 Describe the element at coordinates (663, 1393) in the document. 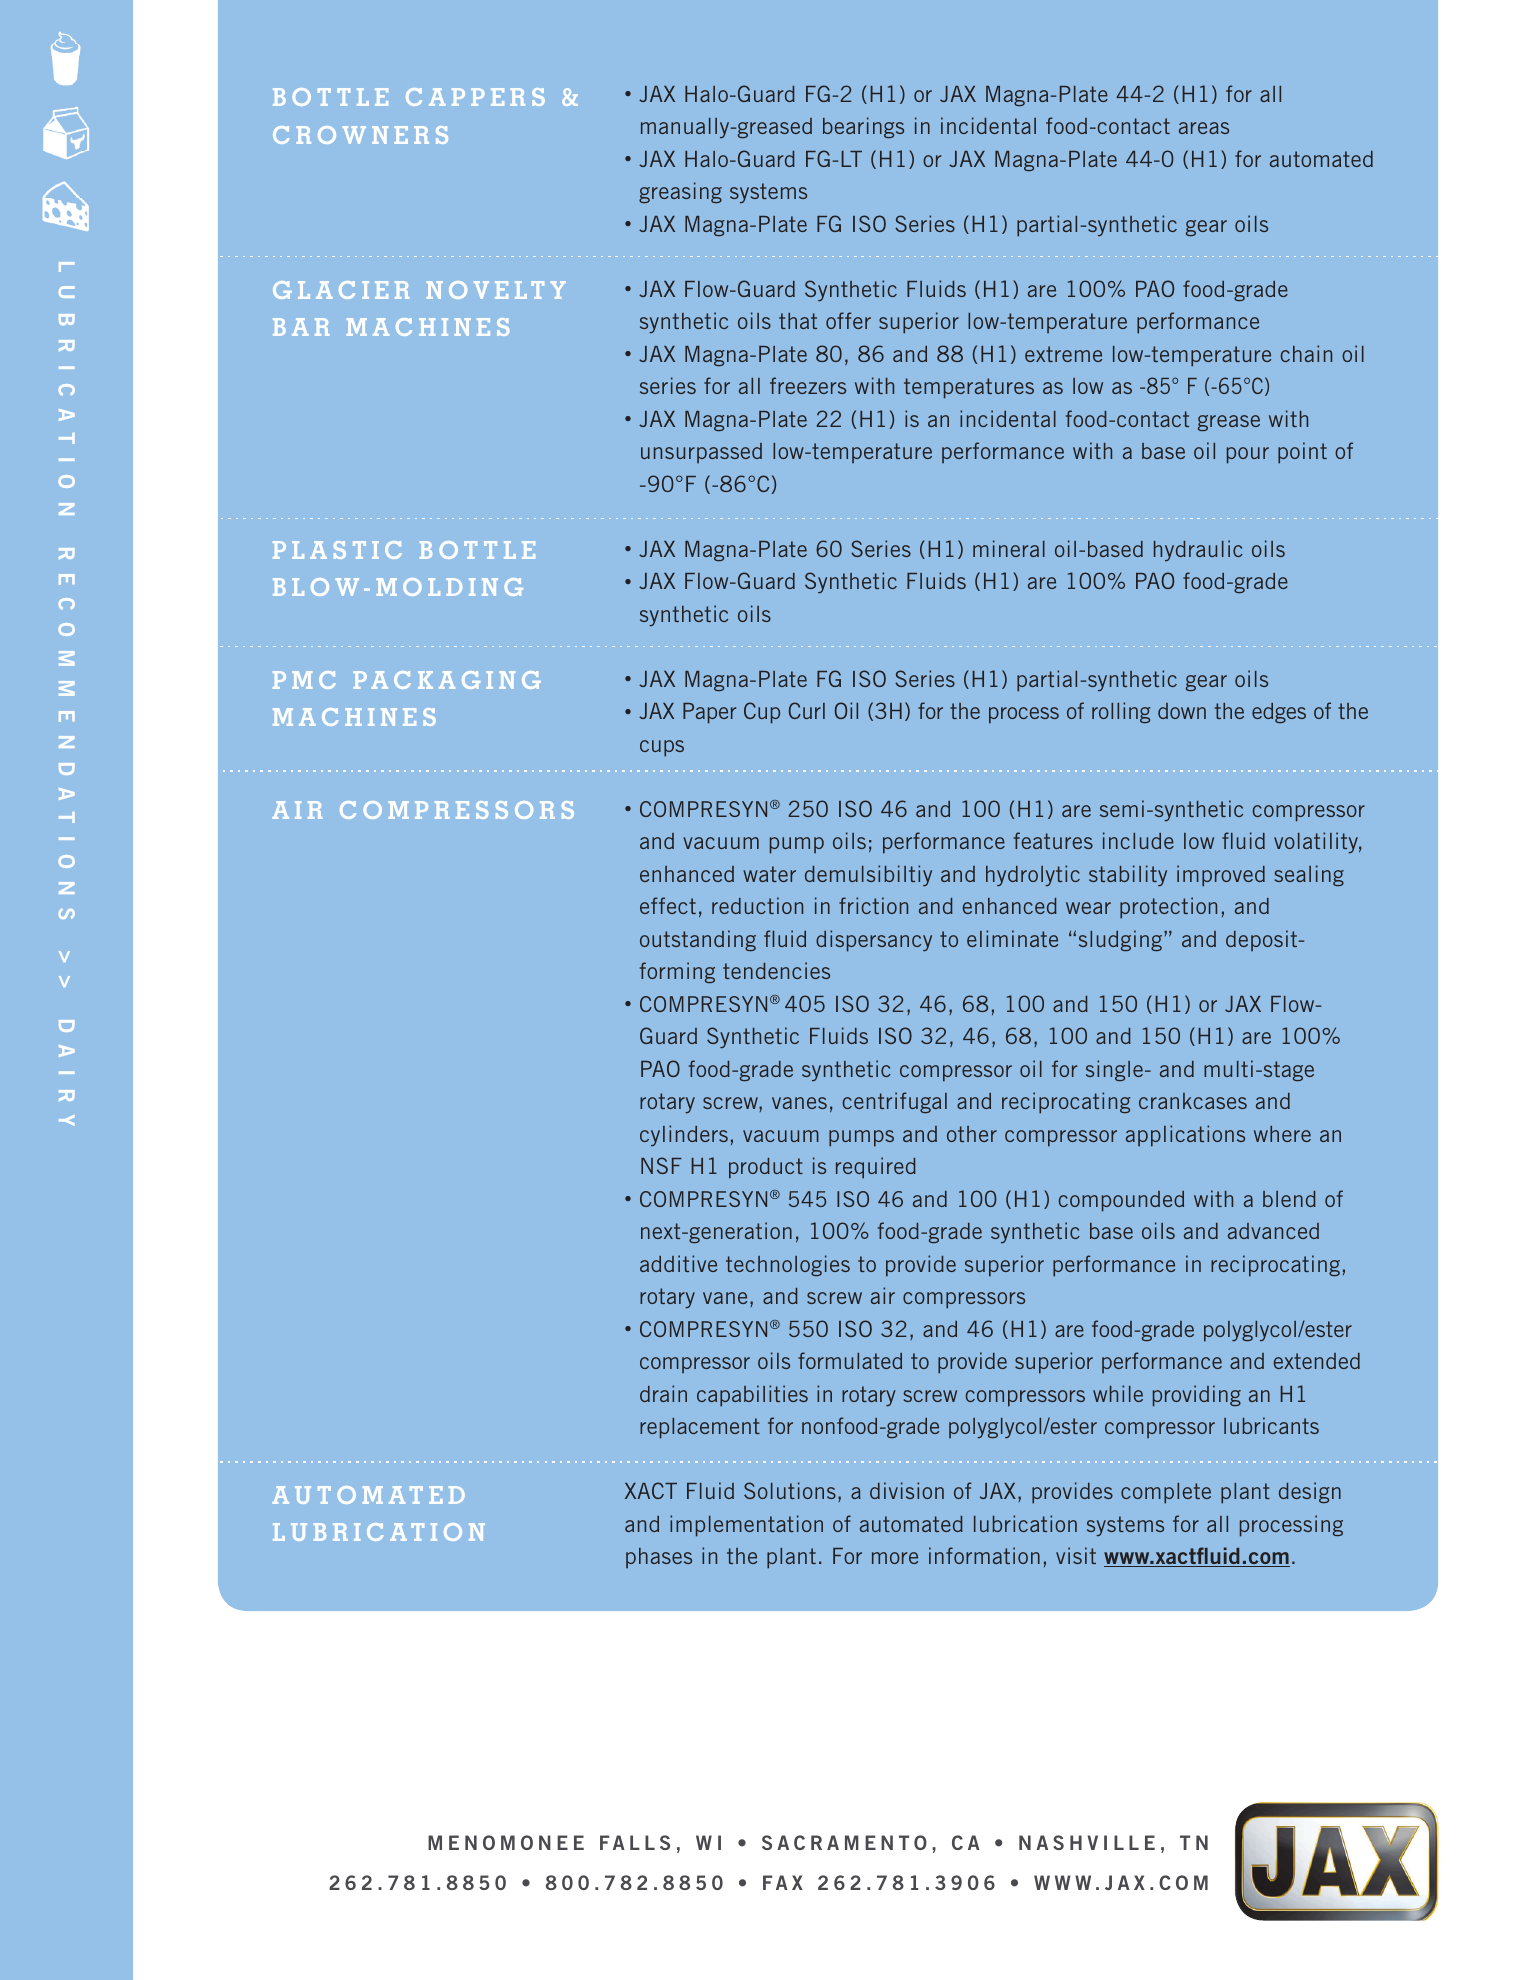

I see `drain` at that location.
